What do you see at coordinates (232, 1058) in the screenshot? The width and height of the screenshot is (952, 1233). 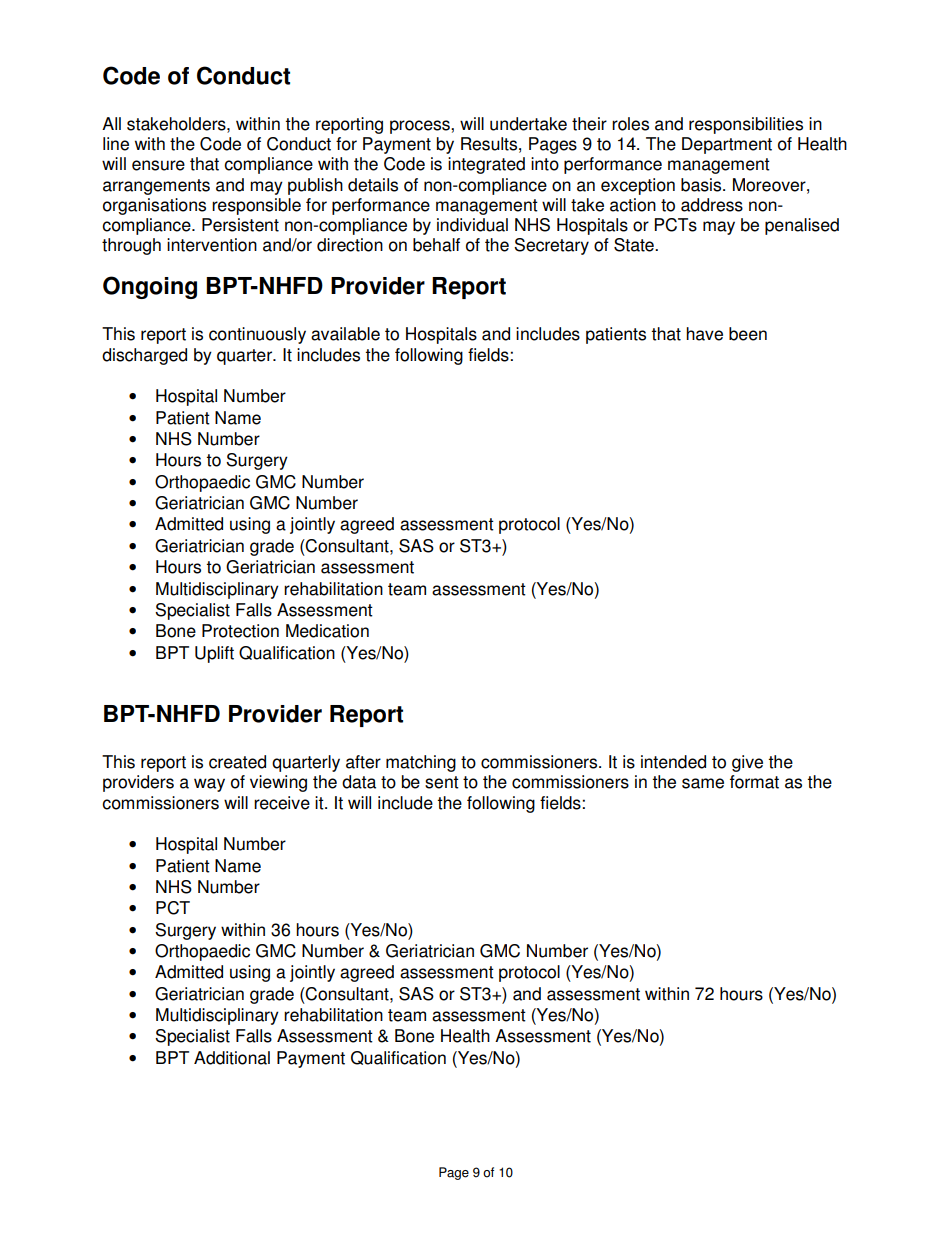 I see `Additional` at bounding box center [232, 1058].
